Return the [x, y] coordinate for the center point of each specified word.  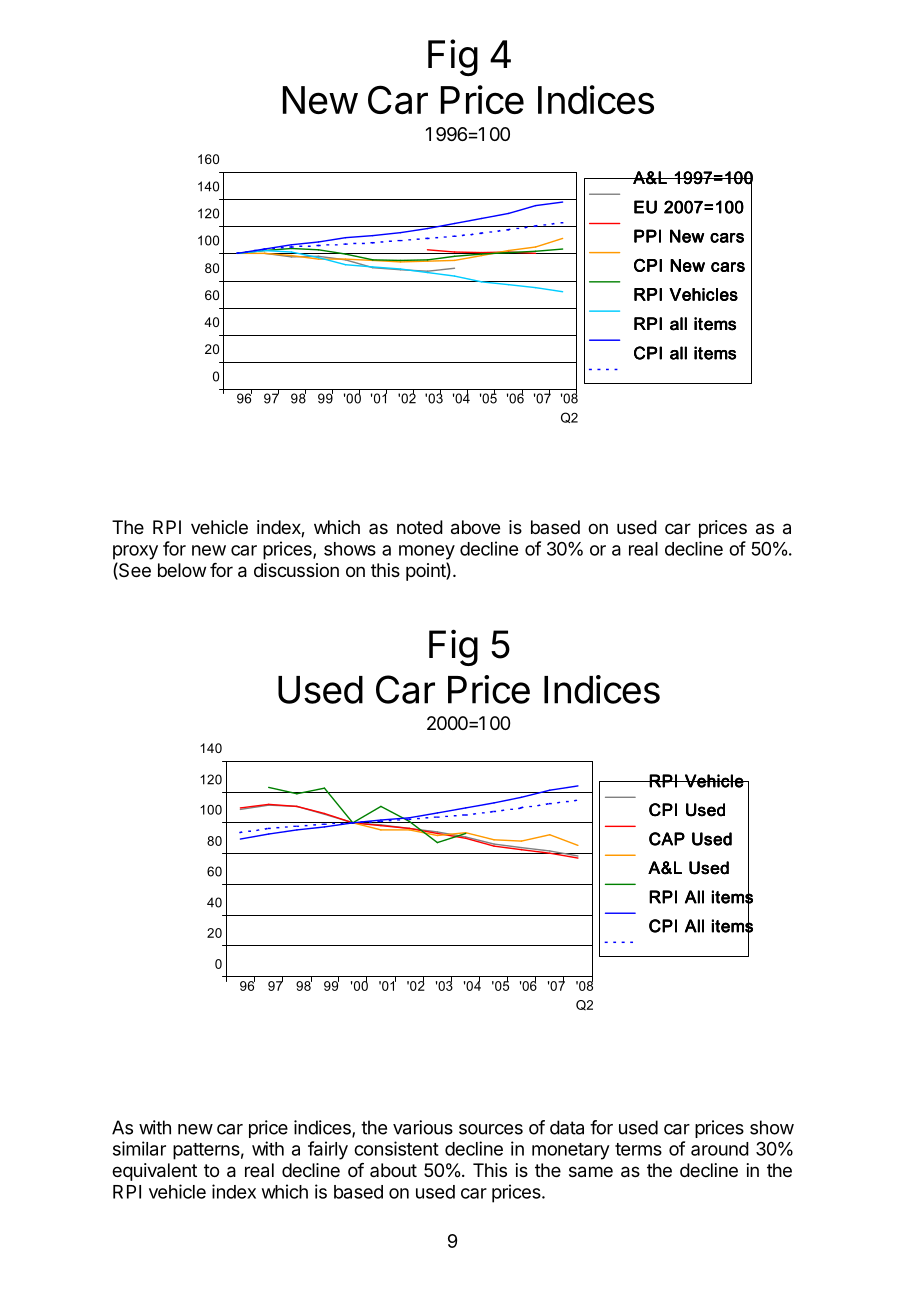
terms [638, 1149]
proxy [135, 552]
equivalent [154, 1172]
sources [491, 1129]
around [720, 1149]
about [393, 1170]
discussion [296, 570]
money [427, 552]
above [475, 527]
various [423, 1127]
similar [139, 1148]
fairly [328, 1150]
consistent [396, 1148]
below [182, 570]
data [567, 1127]
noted [420, 527]
